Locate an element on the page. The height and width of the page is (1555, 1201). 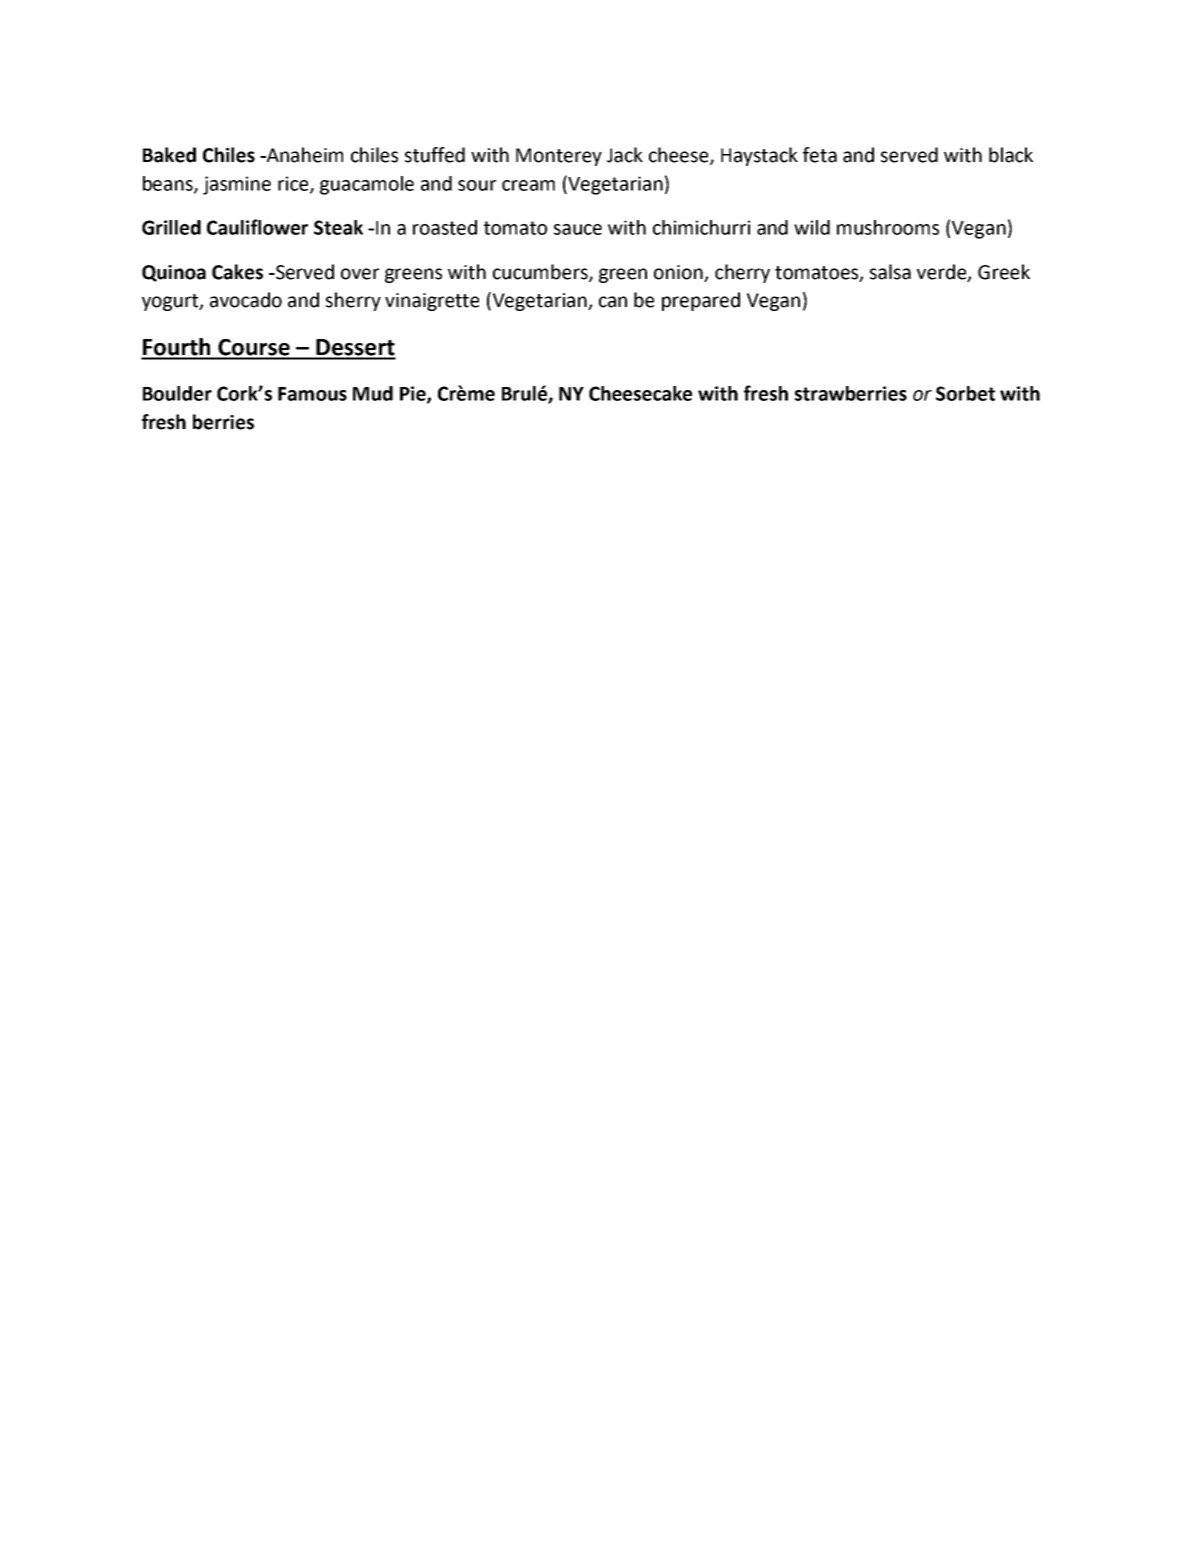
Anaheim is located at coordinates (304, 155).
